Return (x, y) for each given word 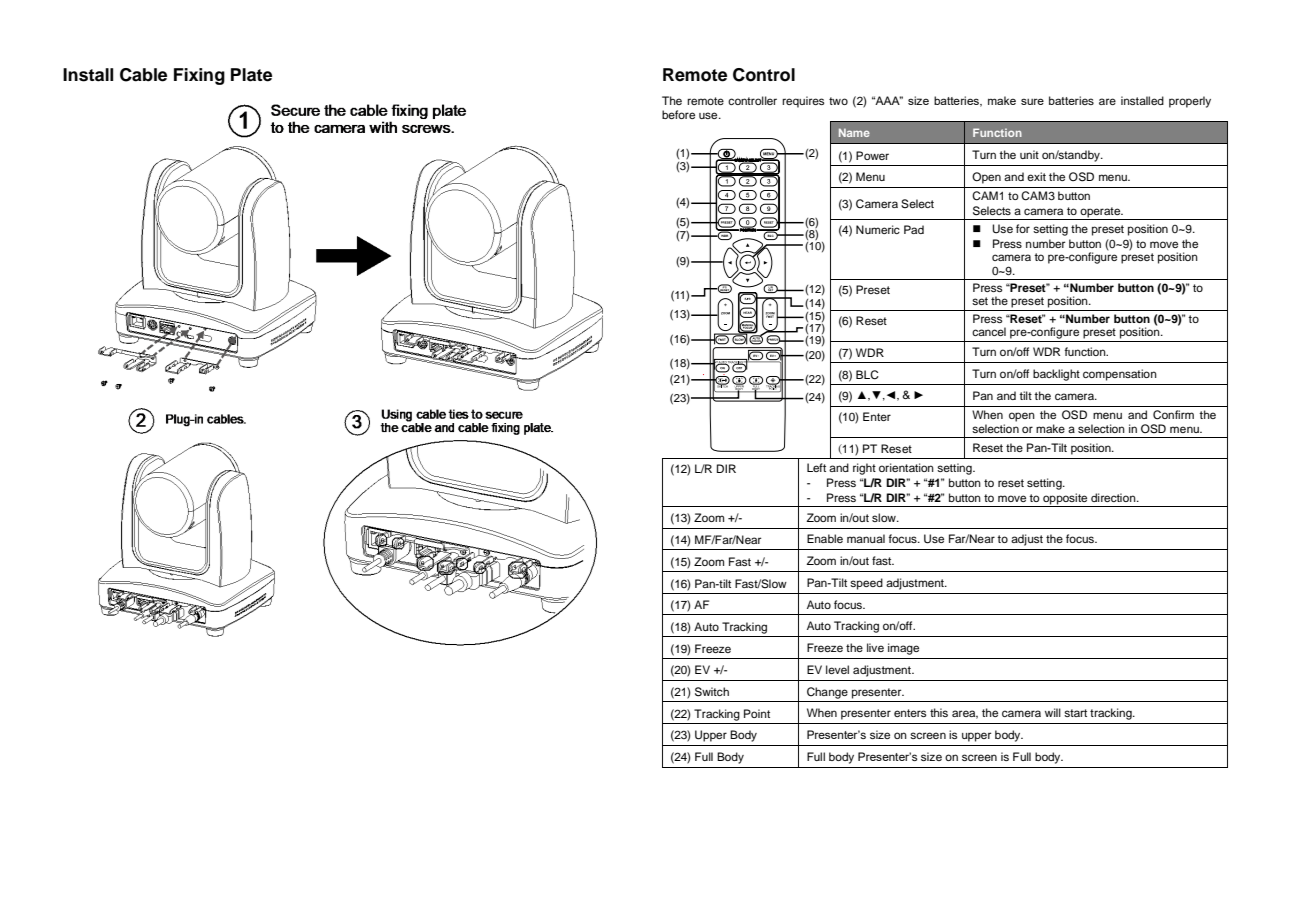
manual (866, 538)
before (678, 114)
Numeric (878, 229)
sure (1032, 101)
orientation (906, 467)
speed (866, 584)
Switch (712, 692)
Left (816, 467)
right (864, 469)
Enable (825, 538)
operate (1100, 213)
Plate (251, 75)
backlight (1056, 375)
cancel (989, 331)
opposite (1065, 500)
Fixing (199, 76)
